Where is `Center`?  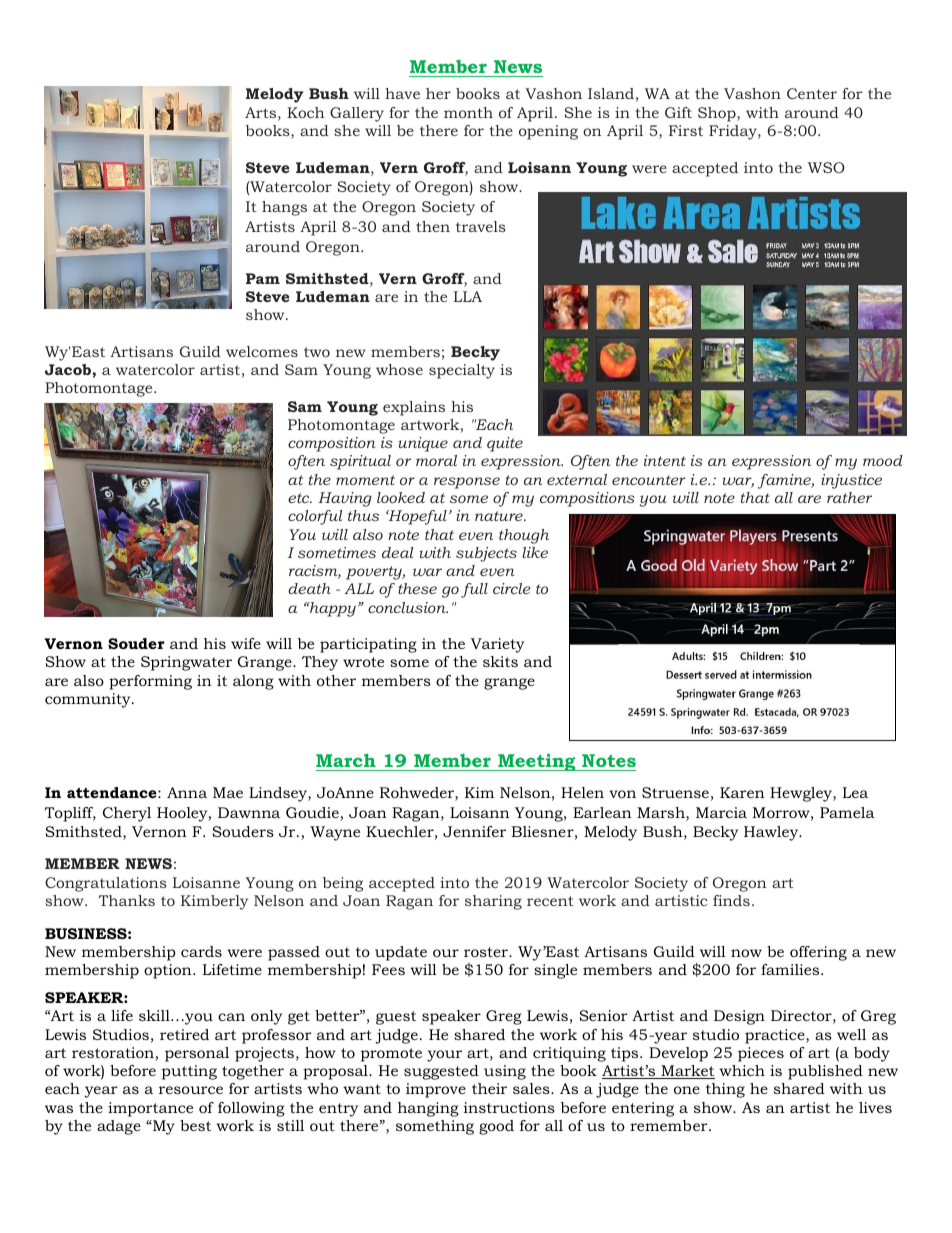
Center is located at coordinates (812, 93).
